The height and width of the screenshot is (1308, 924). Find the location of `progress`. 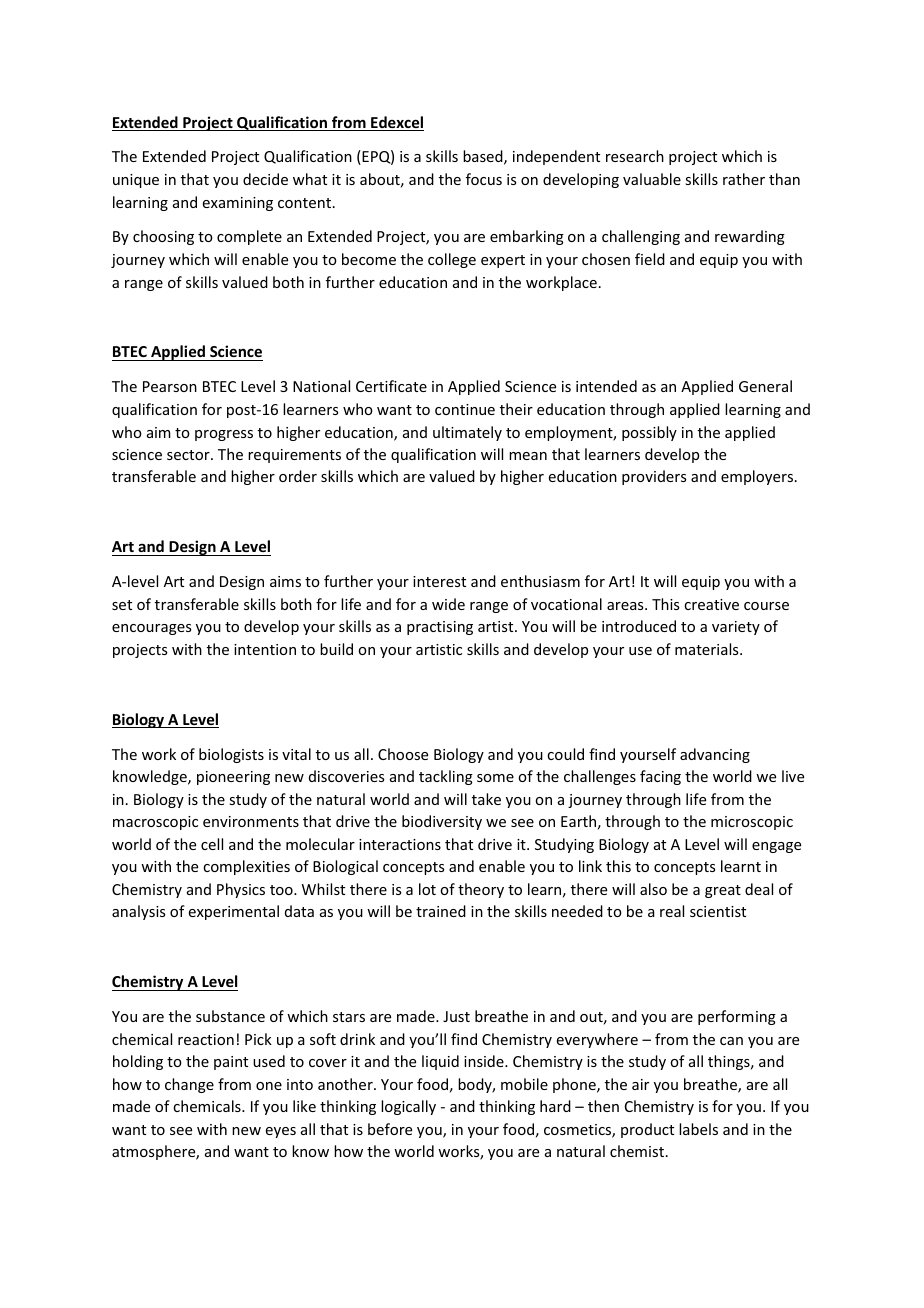

progress is located at coordinates (224, 435).
